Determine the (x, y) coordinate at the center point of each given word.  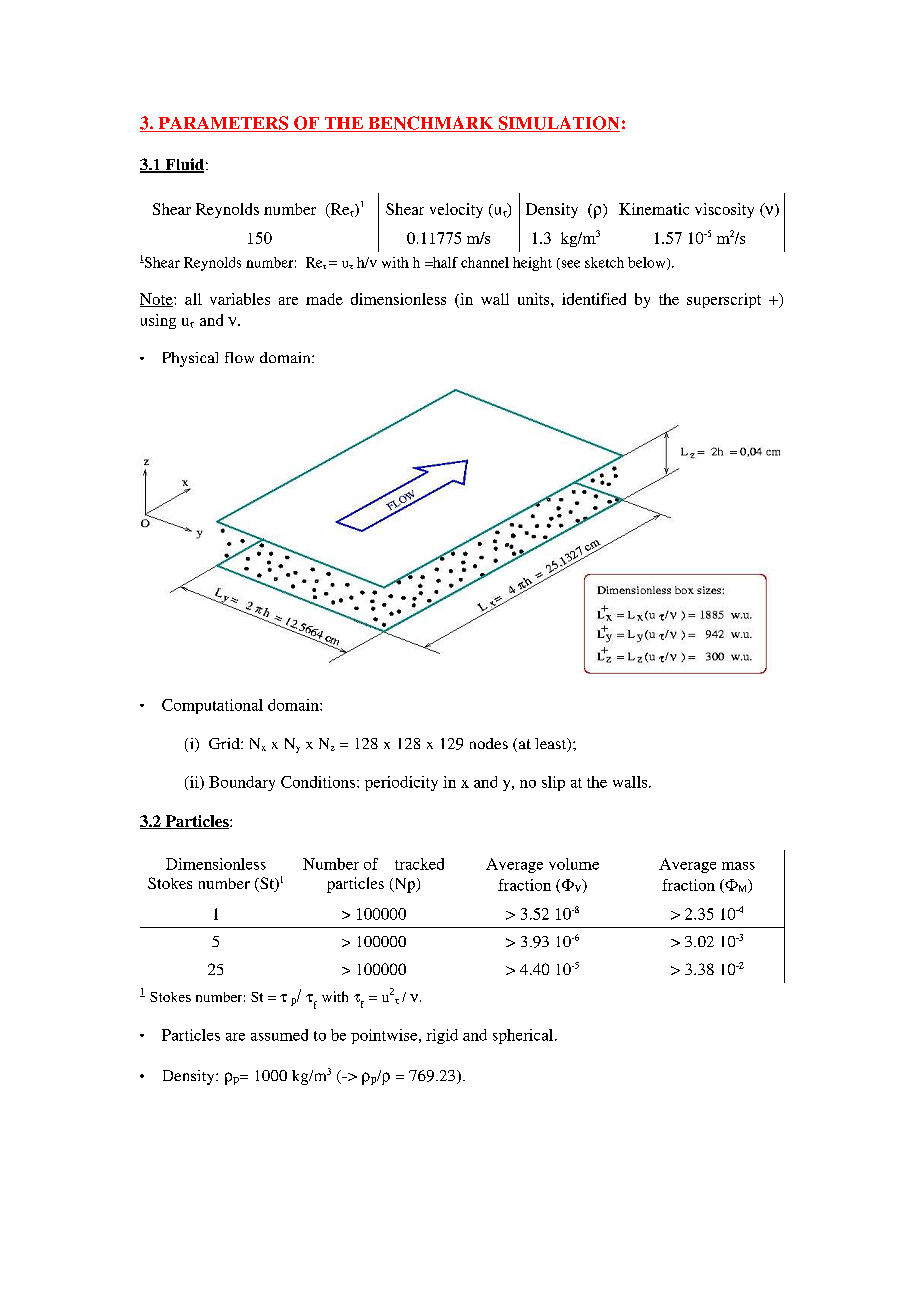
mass (738, 866)
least (552, 745)
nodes (489, 743)
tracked (419, 864)
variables (240, 299)
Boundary (242, 783)
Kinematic (654, 209)
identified (594, 299)
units (535, 299)
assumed (279, 1035)
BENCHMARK (431, 124)
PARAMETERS (223, 124)
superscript (724, 300)
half (444, 262)
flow (239, 357)
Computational (212, 706)
